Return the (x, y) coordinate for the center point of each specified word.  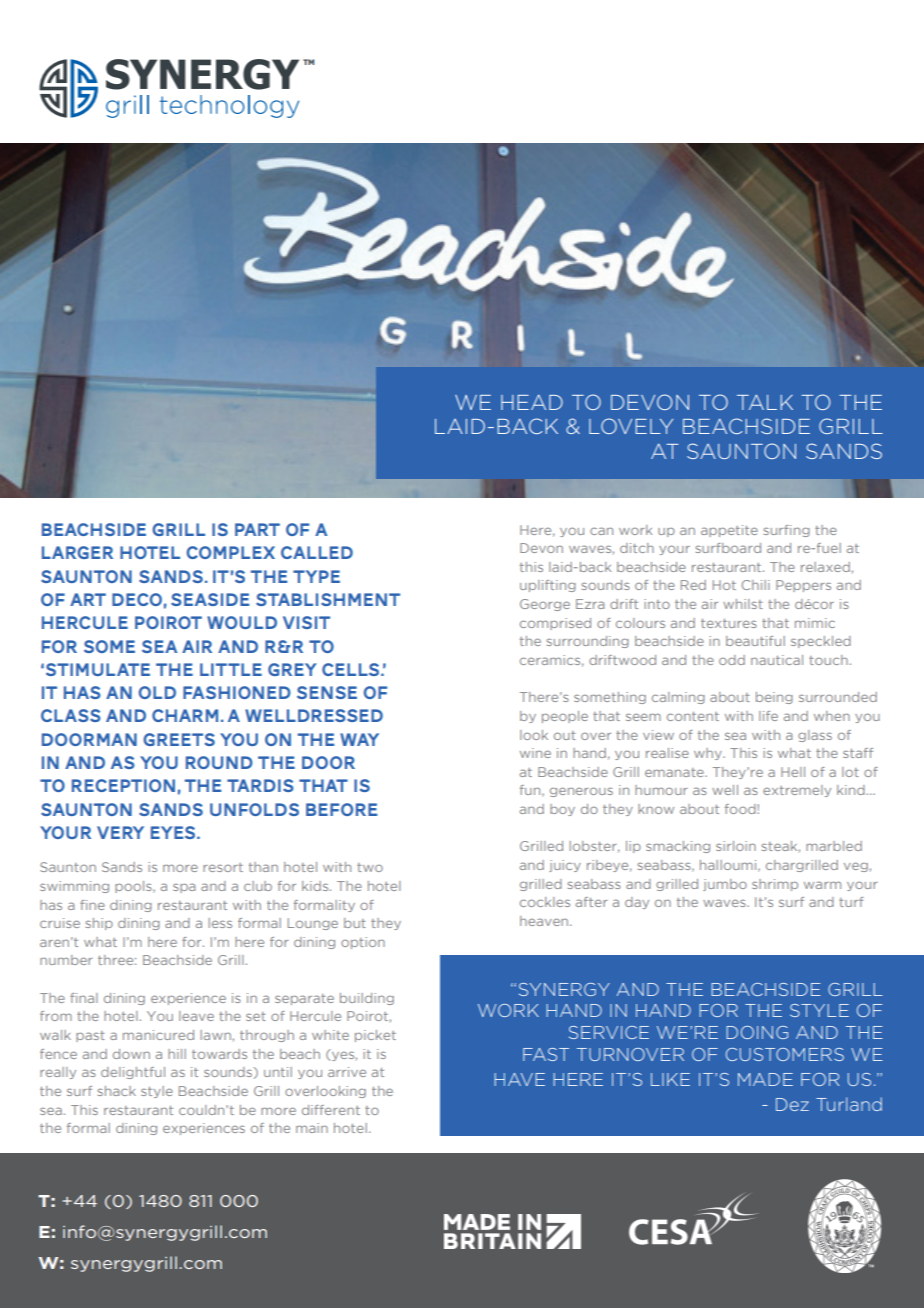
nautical (777, 660)
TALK (765, 402)
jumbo (725, 885)
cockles (545, 902)
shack (117, 1091)
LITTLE (231, 669)
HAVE (519, 1079)
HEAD (532, 402)
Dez (792, 1104)
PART (257, 529)
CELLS (352, 669)
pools (134, 887)
